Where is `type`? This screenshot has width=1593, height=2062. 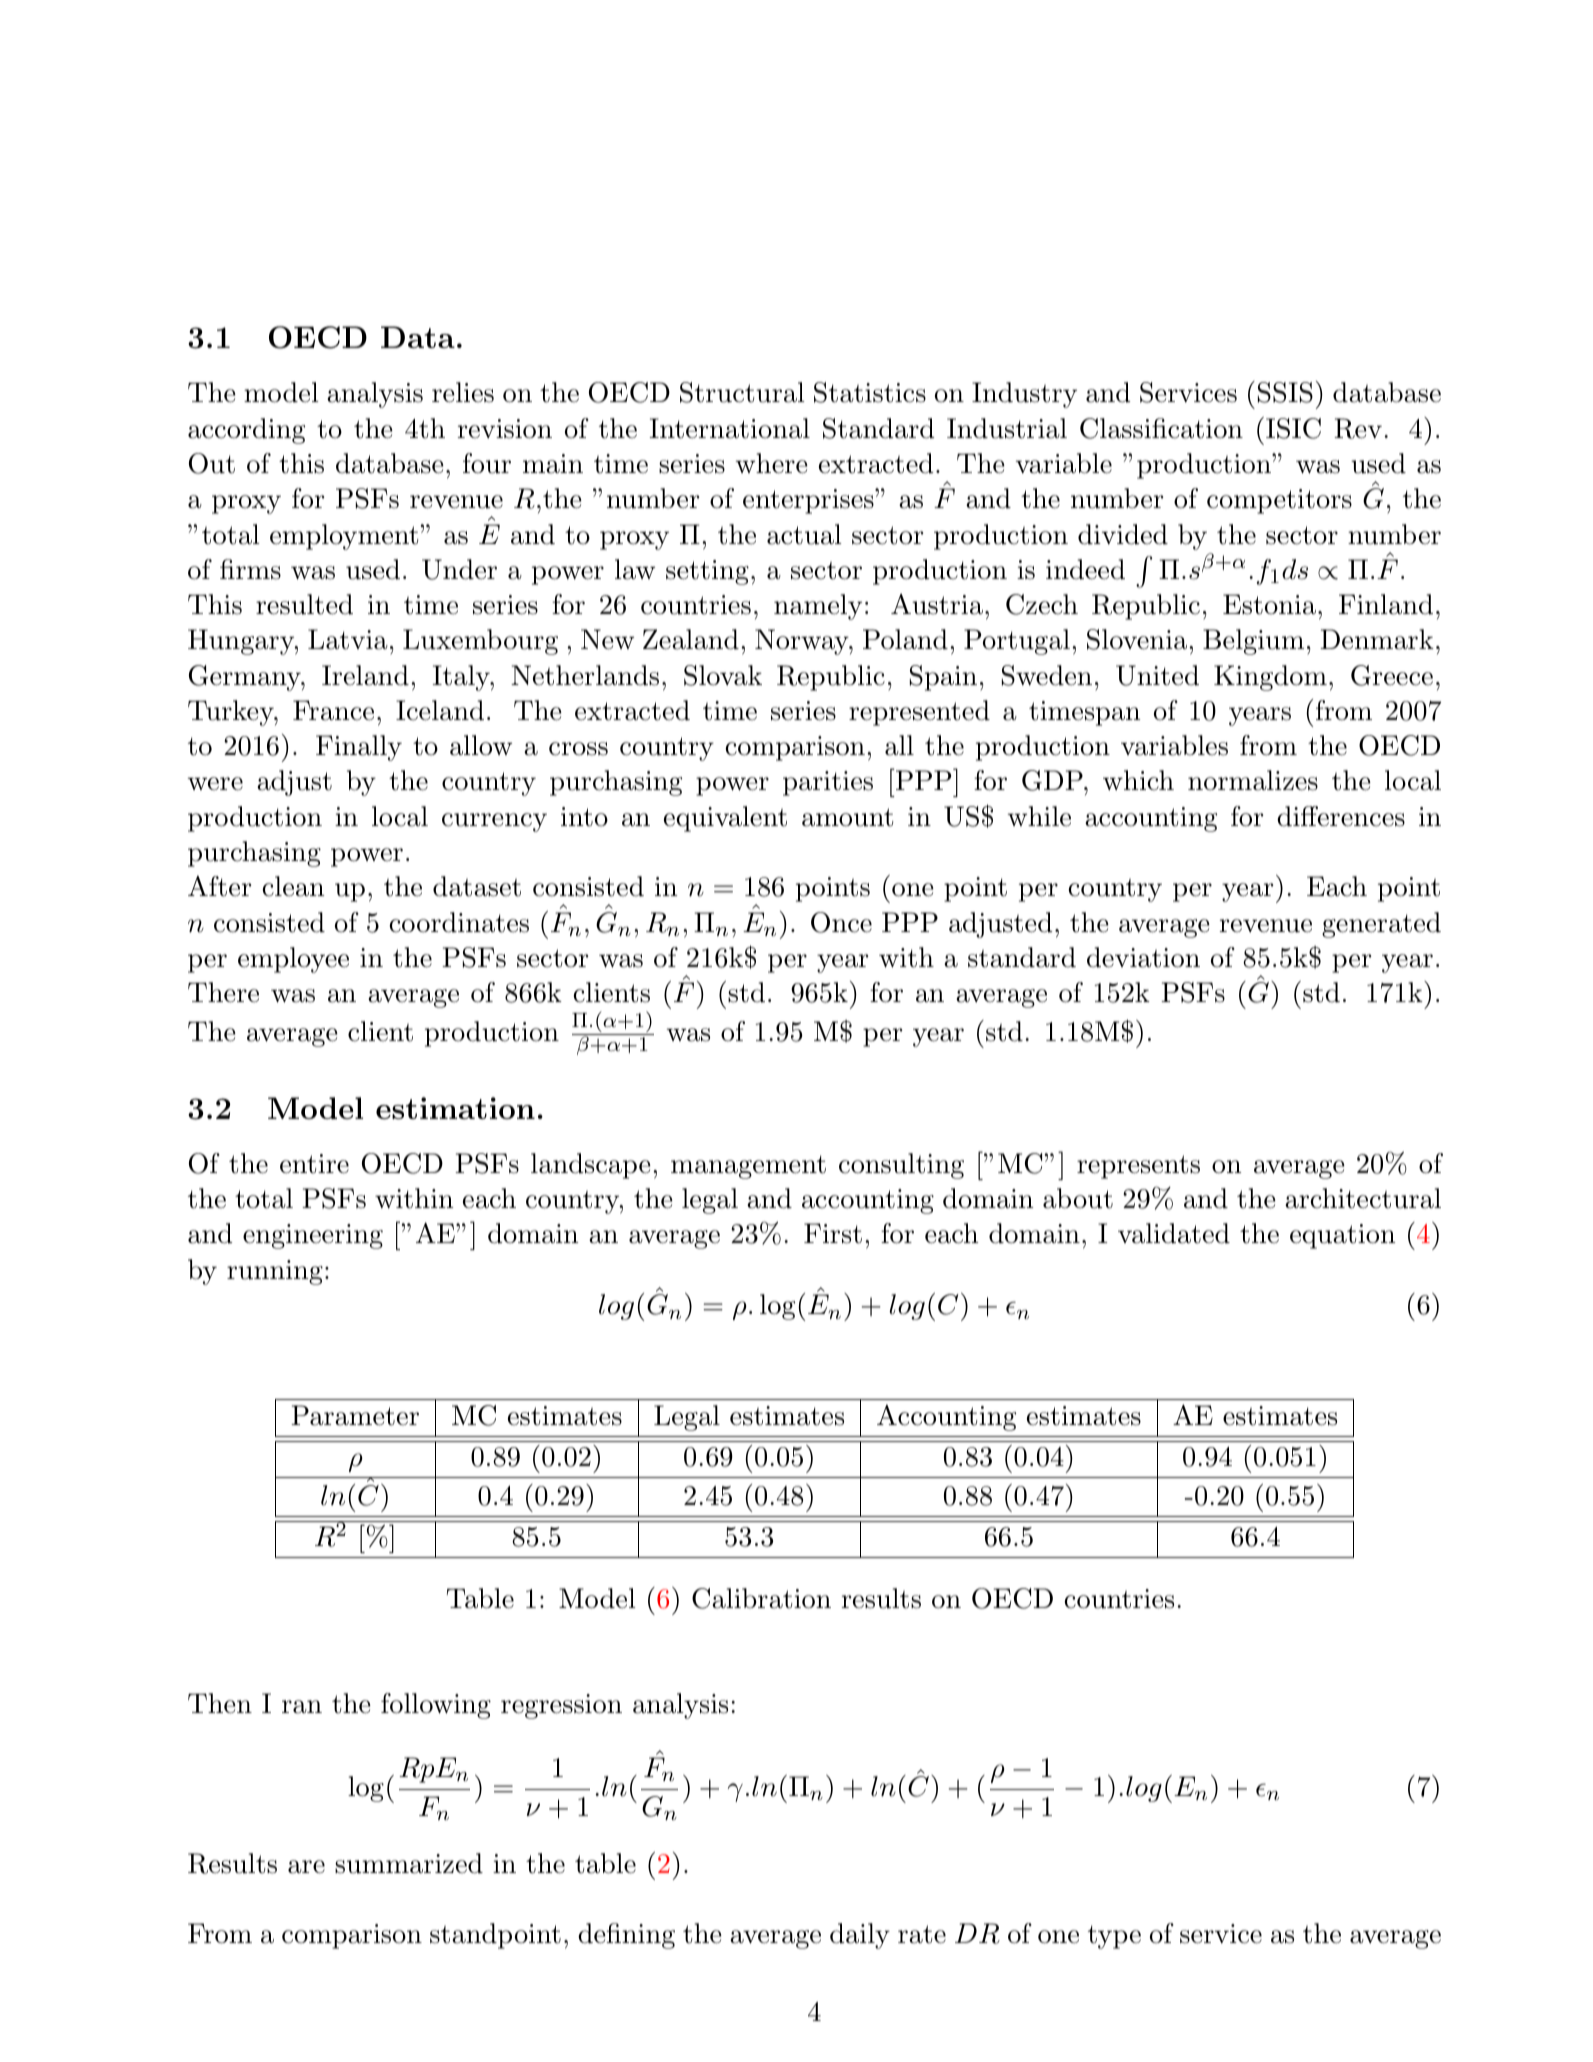
type is located at coordinates (1114, 1937).
